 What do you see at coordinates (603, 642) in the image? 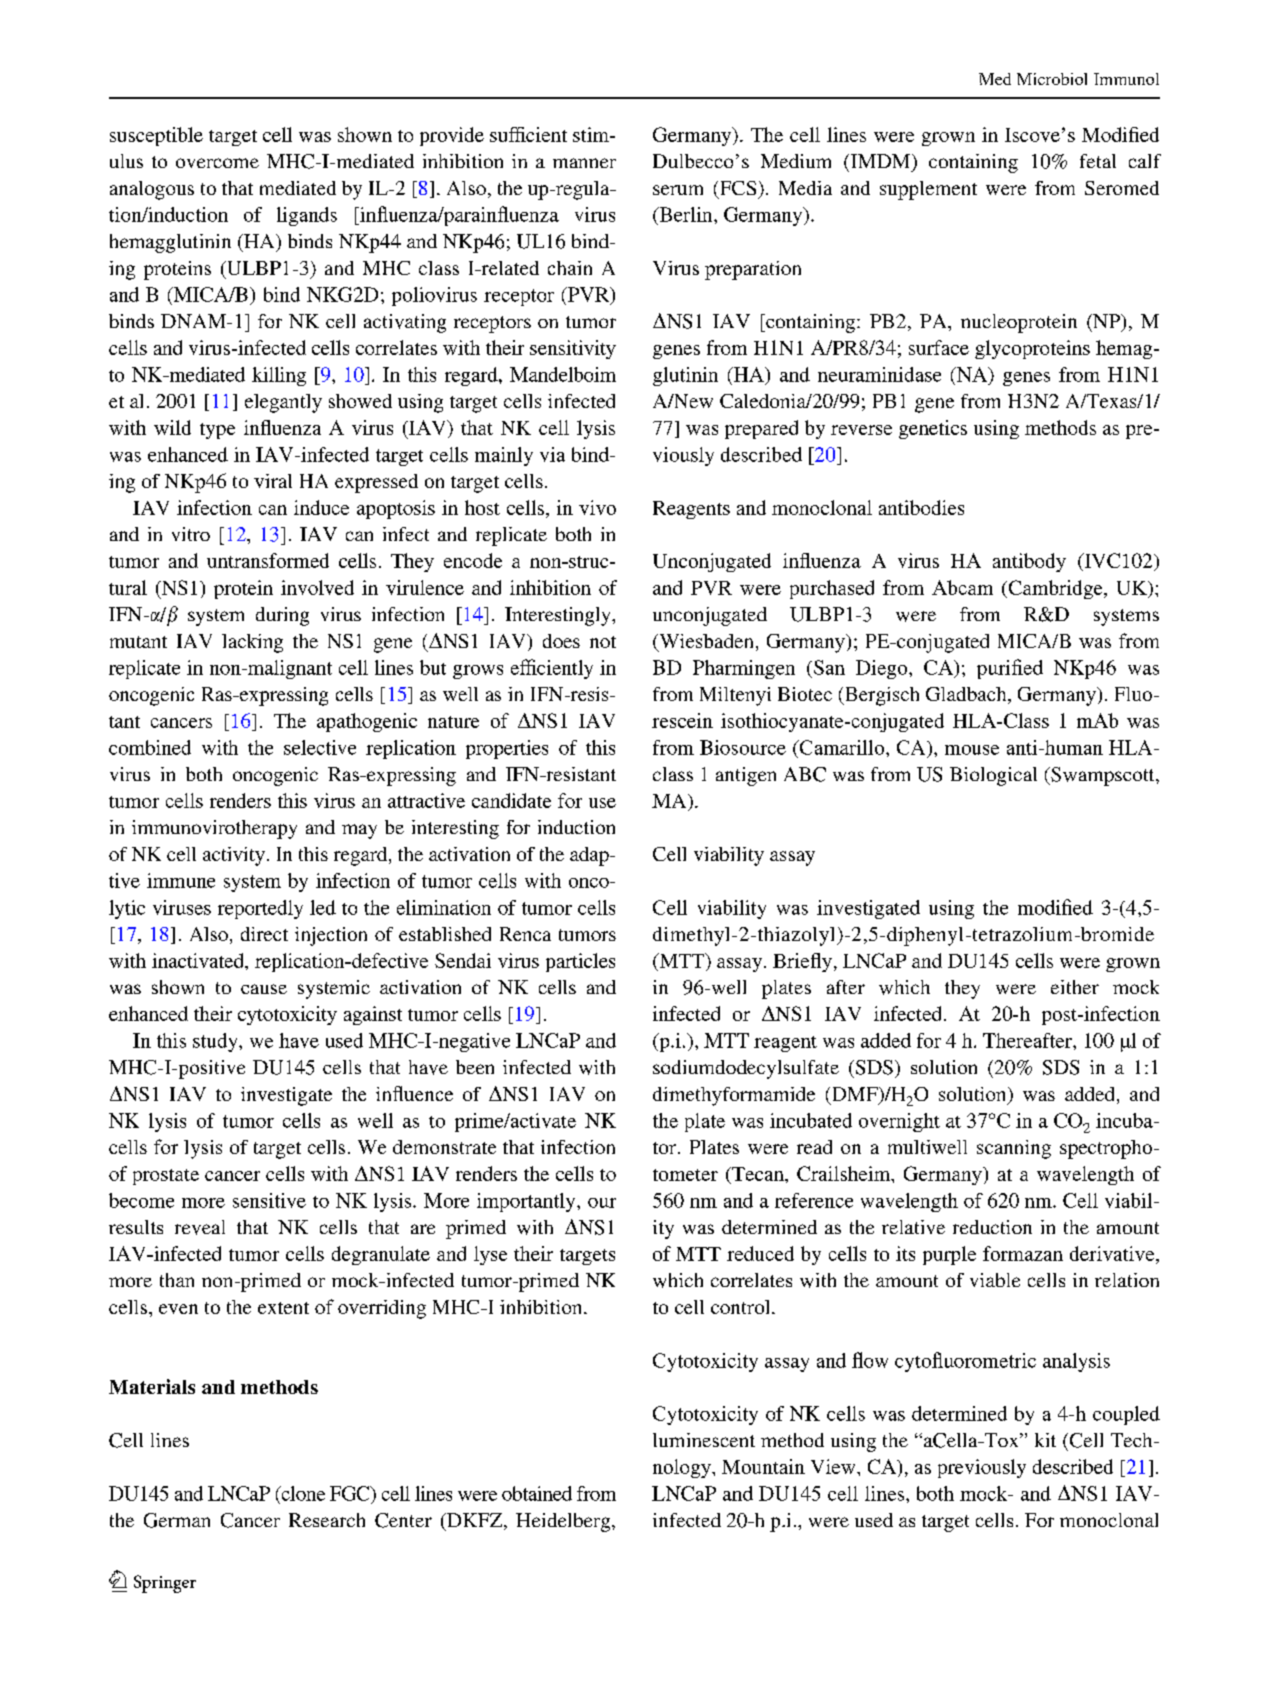
I see `not` at bounding box center [603, 642].
